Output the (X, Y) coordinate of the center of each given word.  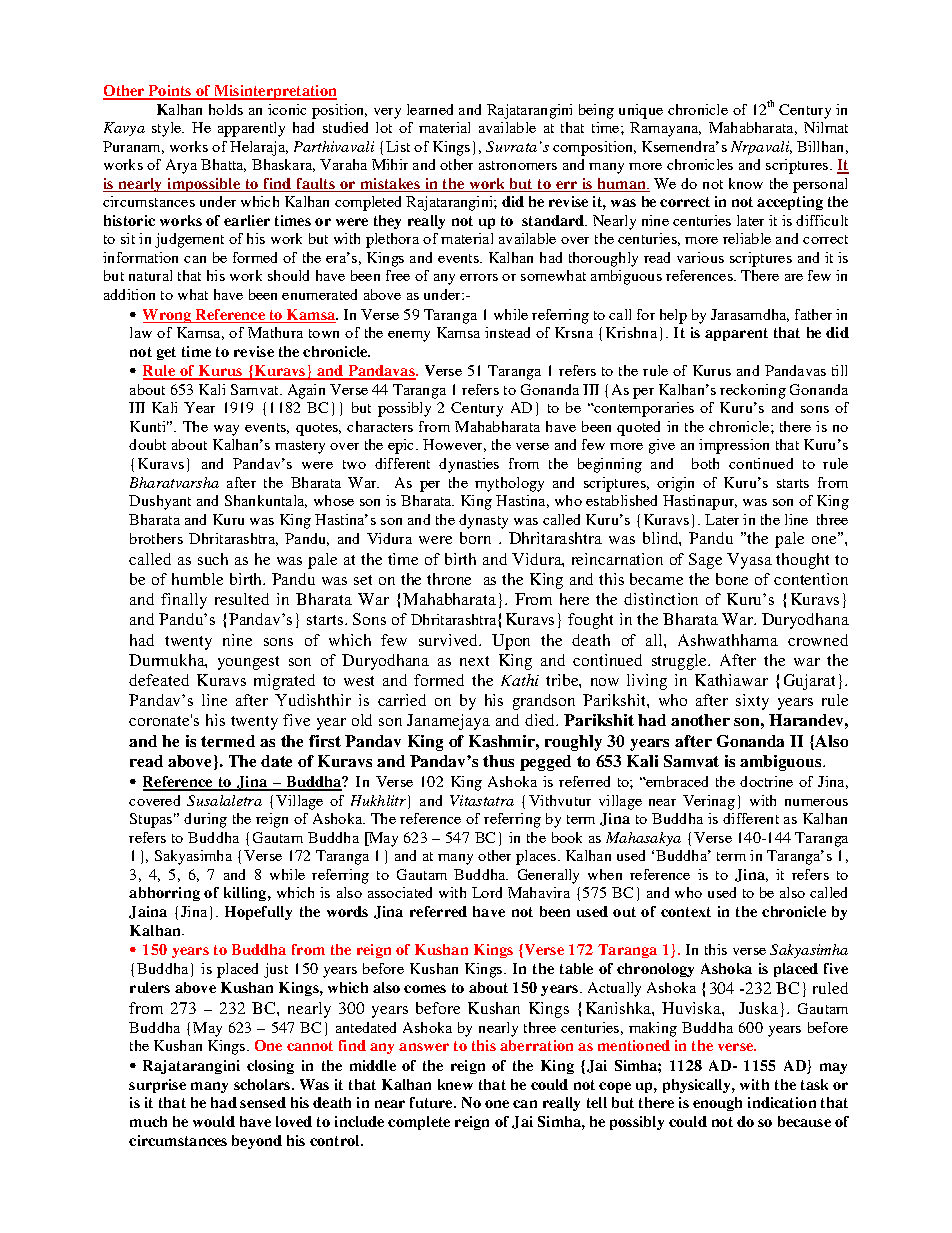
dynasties (469, 465)
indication (782, 1102)
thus (498, 761)
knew (455, 1084)
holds (226, 109)
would (214, 1121)
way (226, 430)
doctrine (766, 781)
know (746, 183)
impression (734, 446)
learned (430, 109)
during (205, 820)
